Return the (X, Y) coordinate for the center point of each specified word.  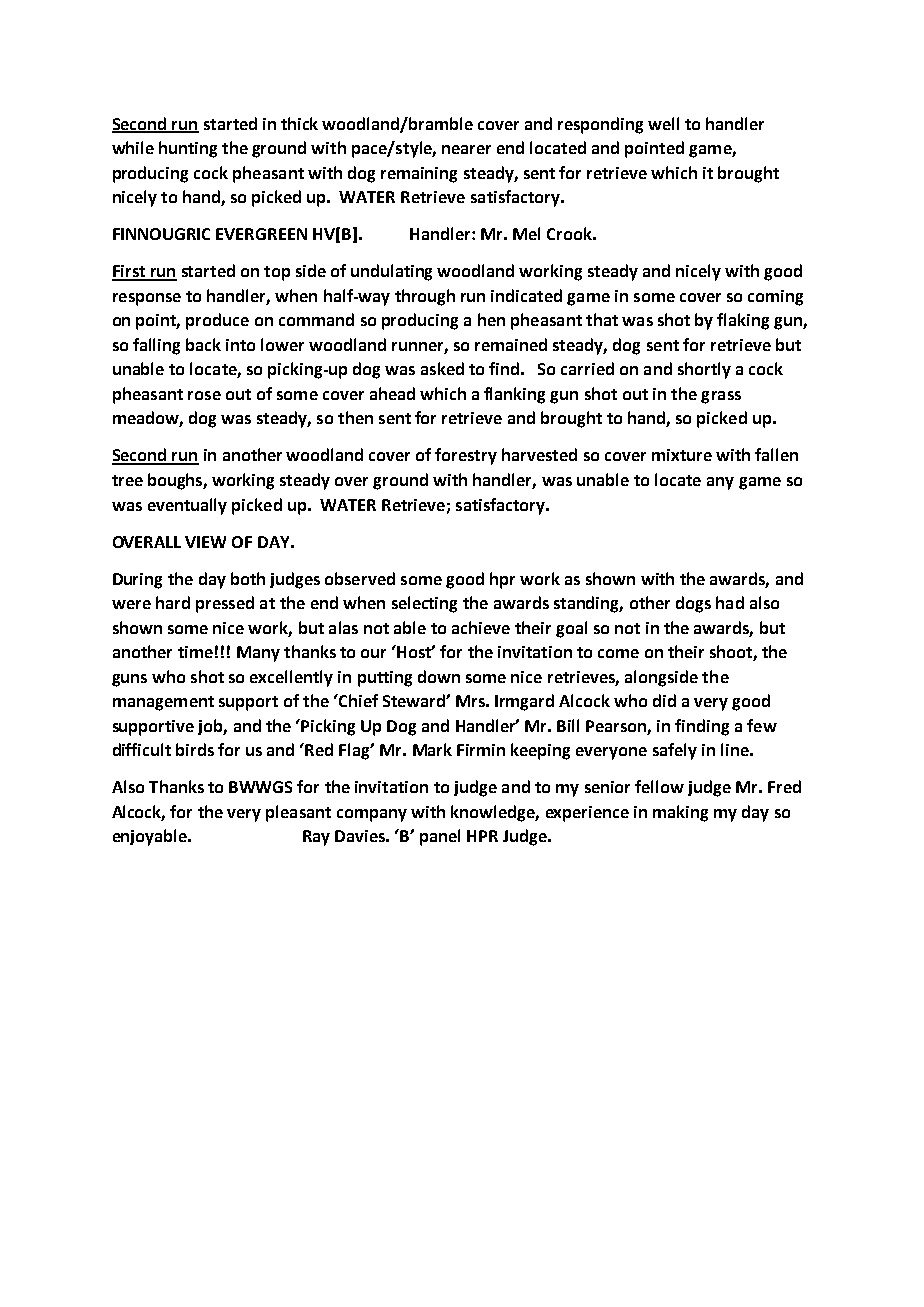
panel (440, 837)
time (195, 652)
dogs (693, 604)
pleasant (298, 813)
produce (217, 321)
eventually (187, 506)
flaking (743, 321)
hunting (188, 149)
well (663, 123)
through (425, 297)
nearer (466, 149)
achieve (481, 627)
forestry (466, 456)
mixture (682, 455)
